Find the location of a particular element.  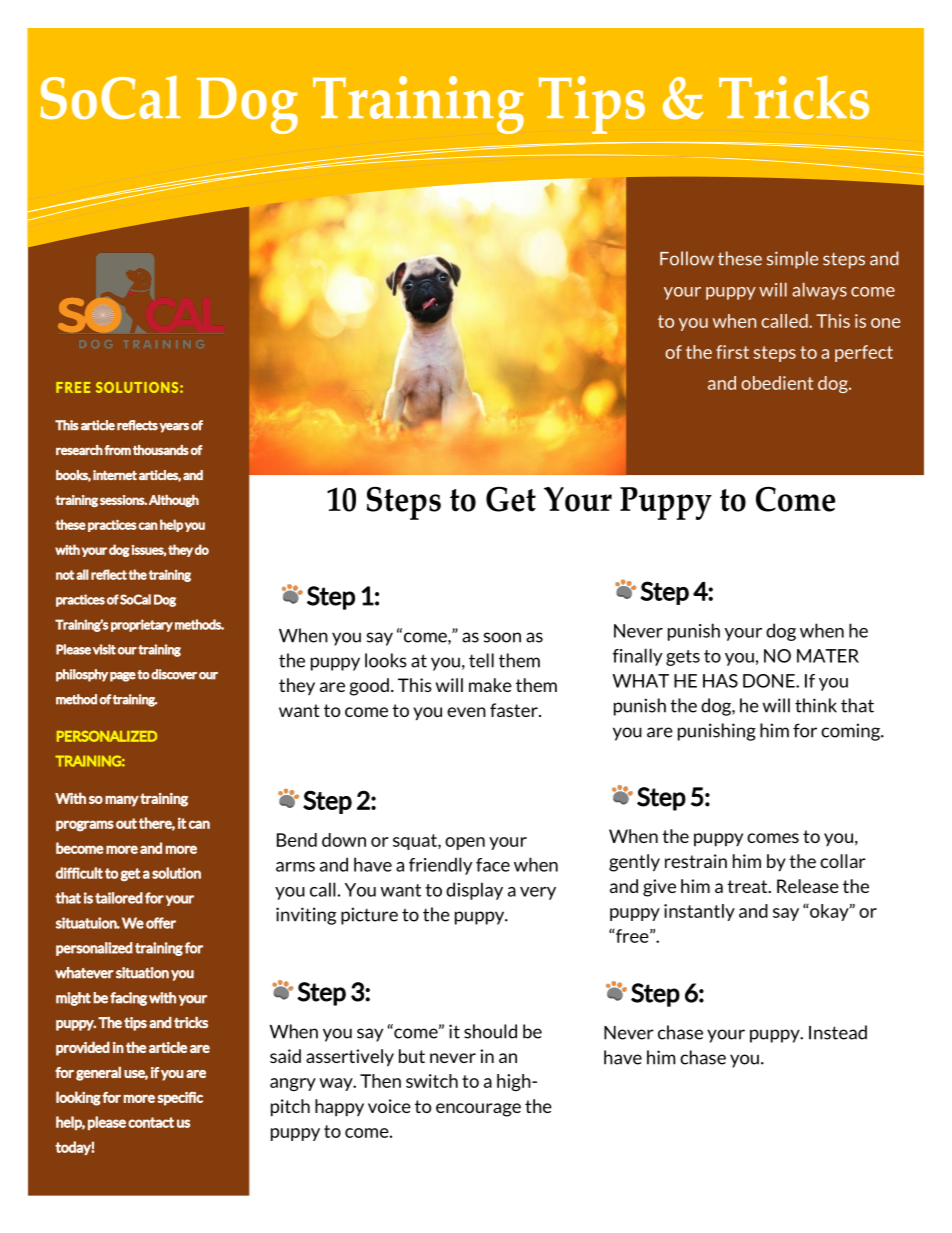

years is located at coordinates (174, 428).
